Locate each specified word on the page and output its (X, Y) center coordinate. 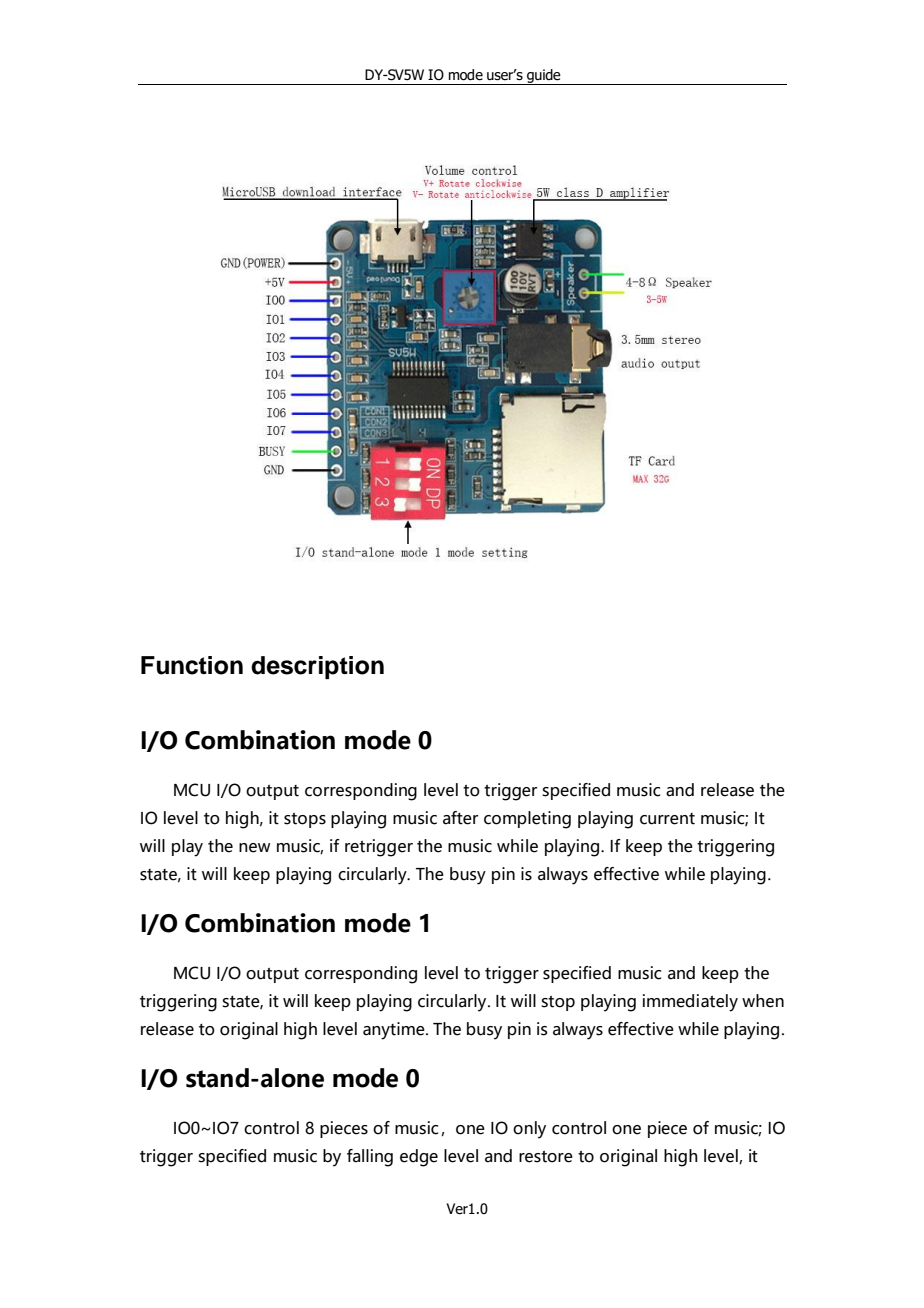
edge (419, 1158)
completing (527, 820)
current (667, 819)
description (317, 667)
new (254, 848)
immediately (690, 1003)
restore (546, 1157)
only (529, 1130)
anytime (395, 1031)
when (763, 1001)
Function (192, 665)
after (460, 818)
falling (370, 1158)
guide (544, 77)
